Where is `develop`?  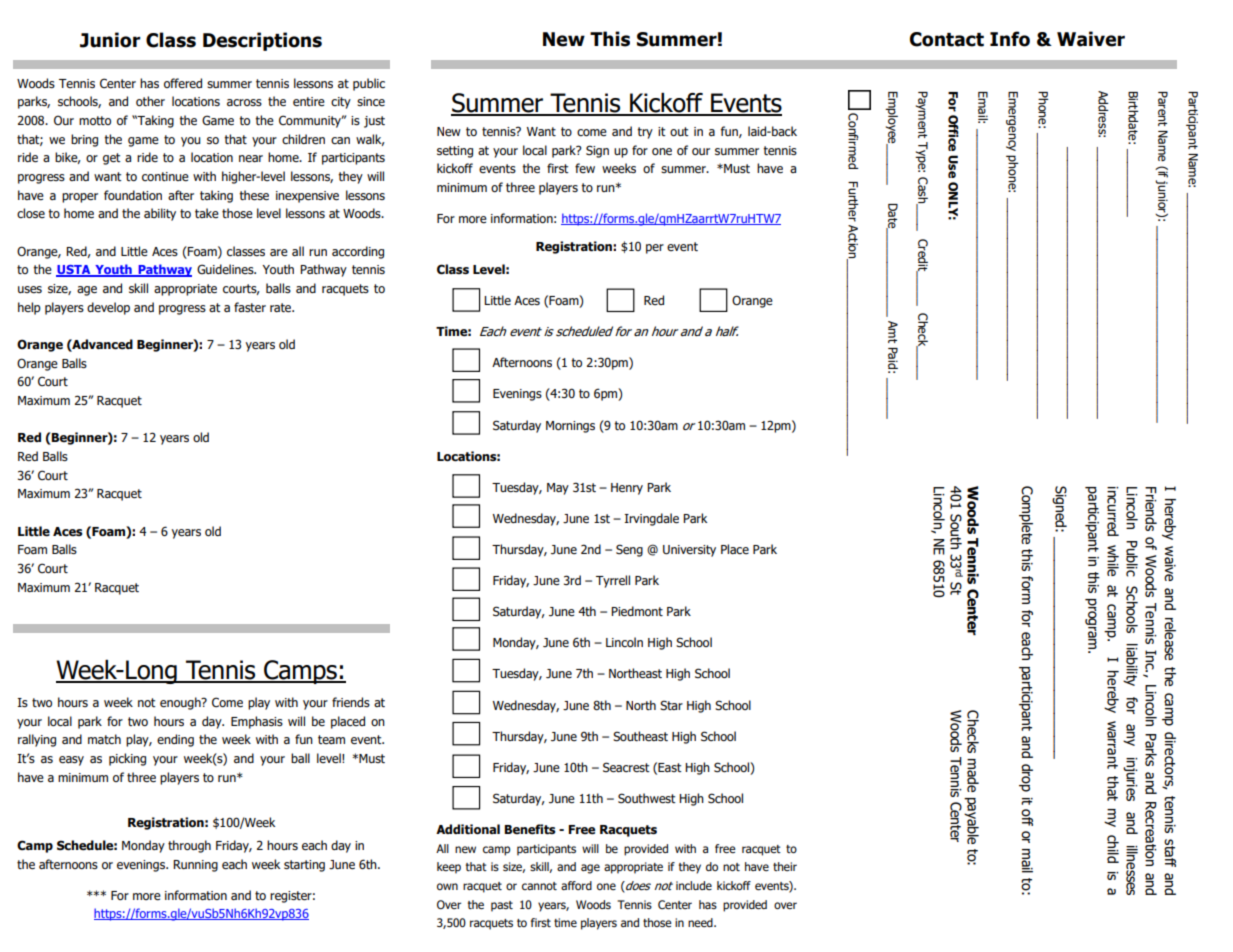
develop is located at coordinates (108, 308).
